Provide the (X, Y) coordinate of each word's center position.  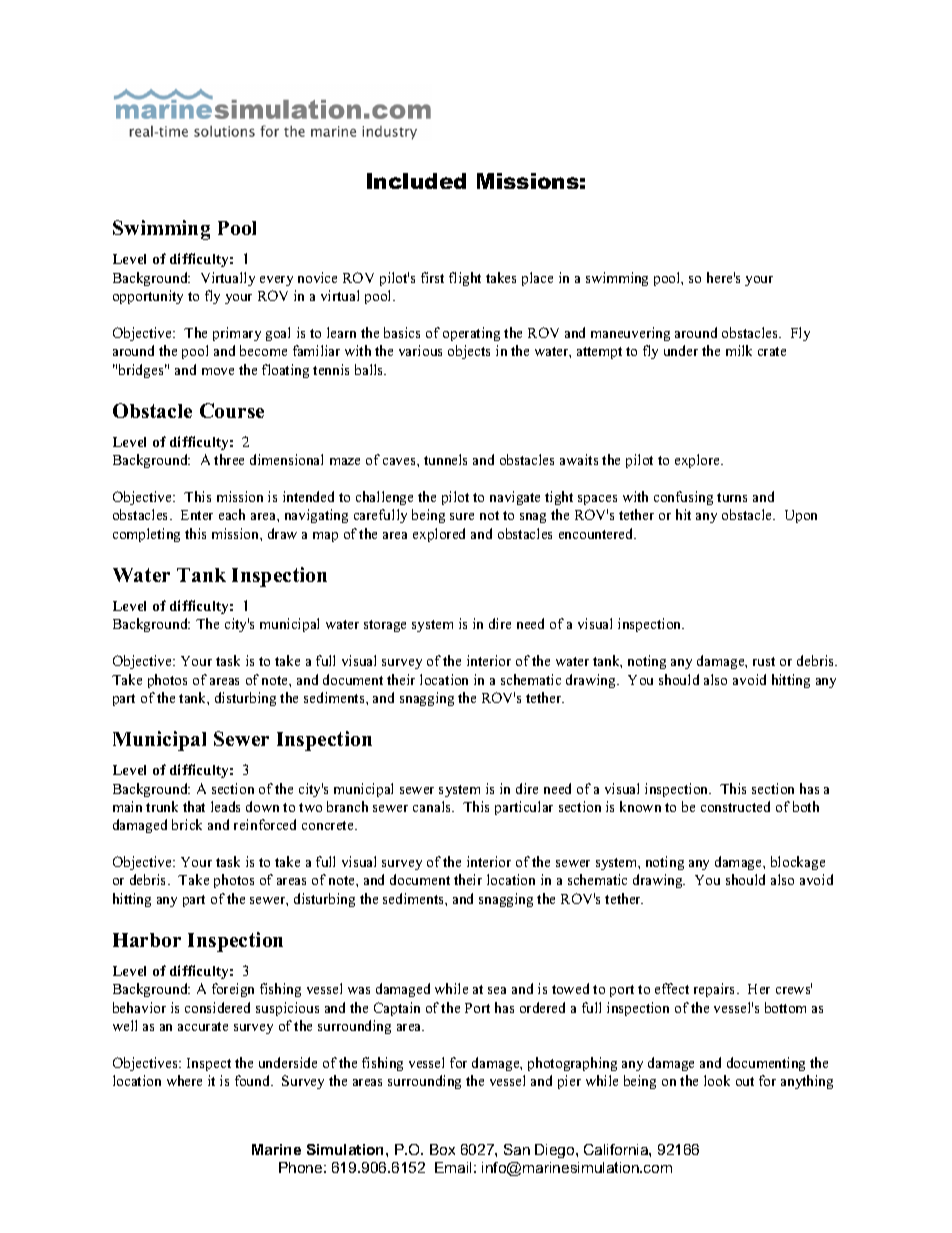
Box (442, 1149)
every (276, 281)
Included (416, 181)
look (717, 1080)
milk (739, 350)
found (254, 1080)
